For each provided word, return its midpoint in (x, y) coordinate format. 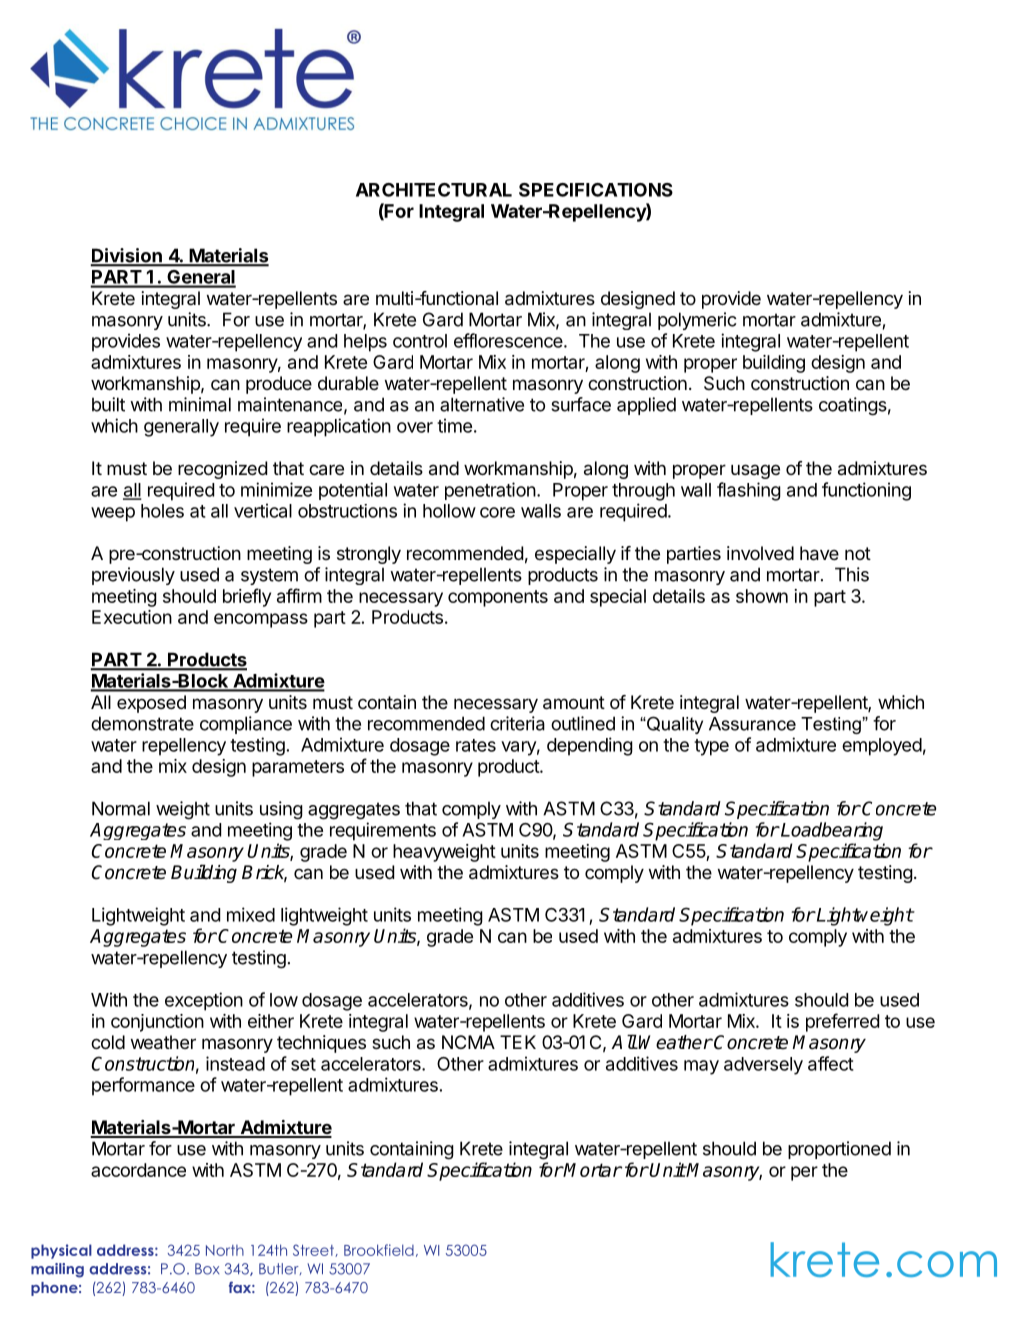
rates (476, 745)
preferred (842, 1022)
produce (279, 385)
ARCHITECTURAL (434, 190)
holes (162, 511)
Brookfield (379, 1250)
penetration (490, 491)
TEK (518, 1042)
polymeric (697, 321)
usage (755, 471)
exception (204, 1001)
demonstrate (142, 723)
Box (207, 1269)
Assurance (752, 724)
